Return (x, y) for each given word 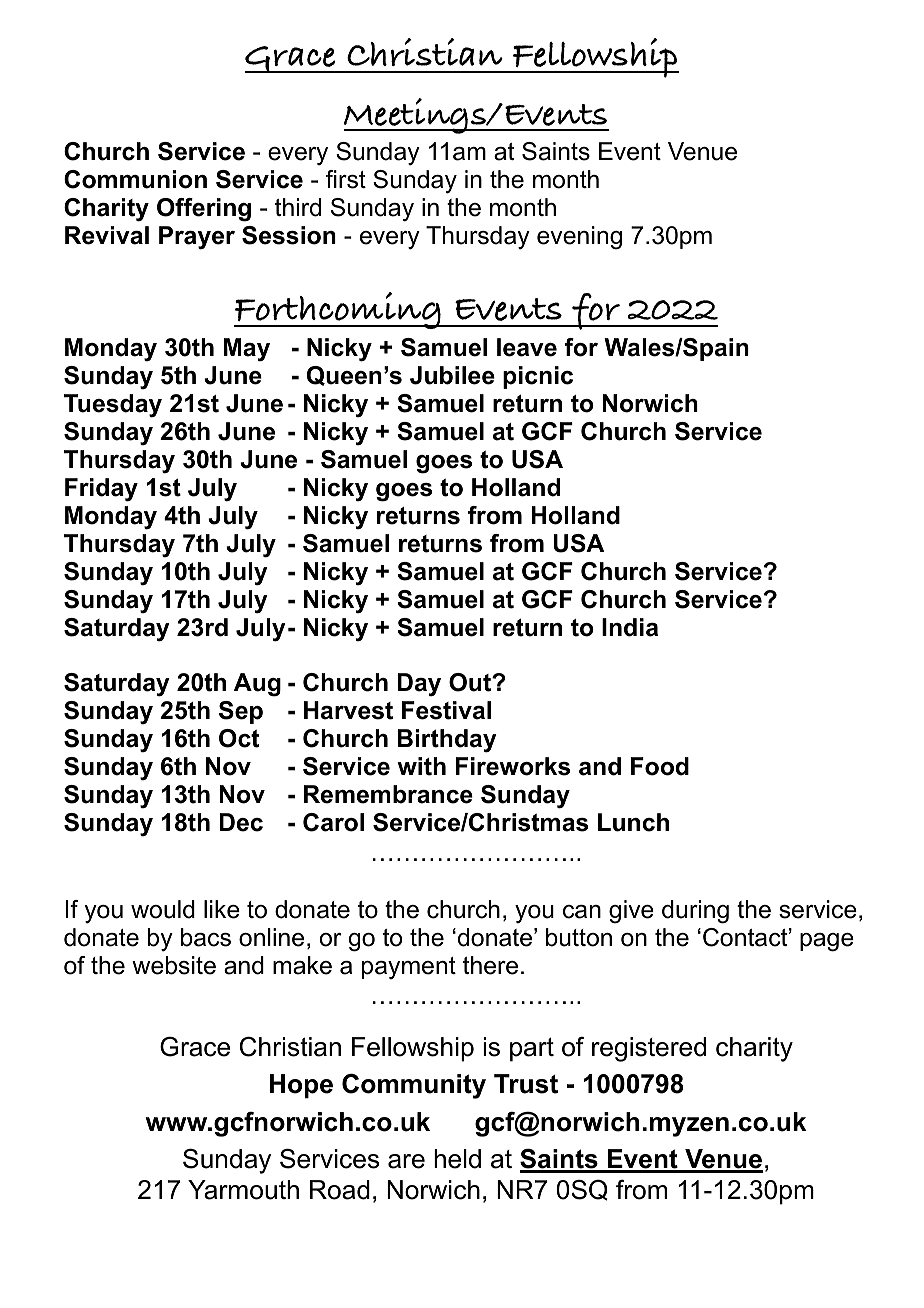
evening (579, 238)
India (630, 627)
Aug (257, 685)
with (421, 766)
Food (660, 766)
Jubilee (452, 375)
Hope (301, 1086)
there (490, 965)
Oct (239, 738)
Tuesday (113, 406)
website (174, 965)
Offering (204, 210)
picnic (538, 377)
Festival (446, 710)
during (695, 912)
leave (527, 347)
